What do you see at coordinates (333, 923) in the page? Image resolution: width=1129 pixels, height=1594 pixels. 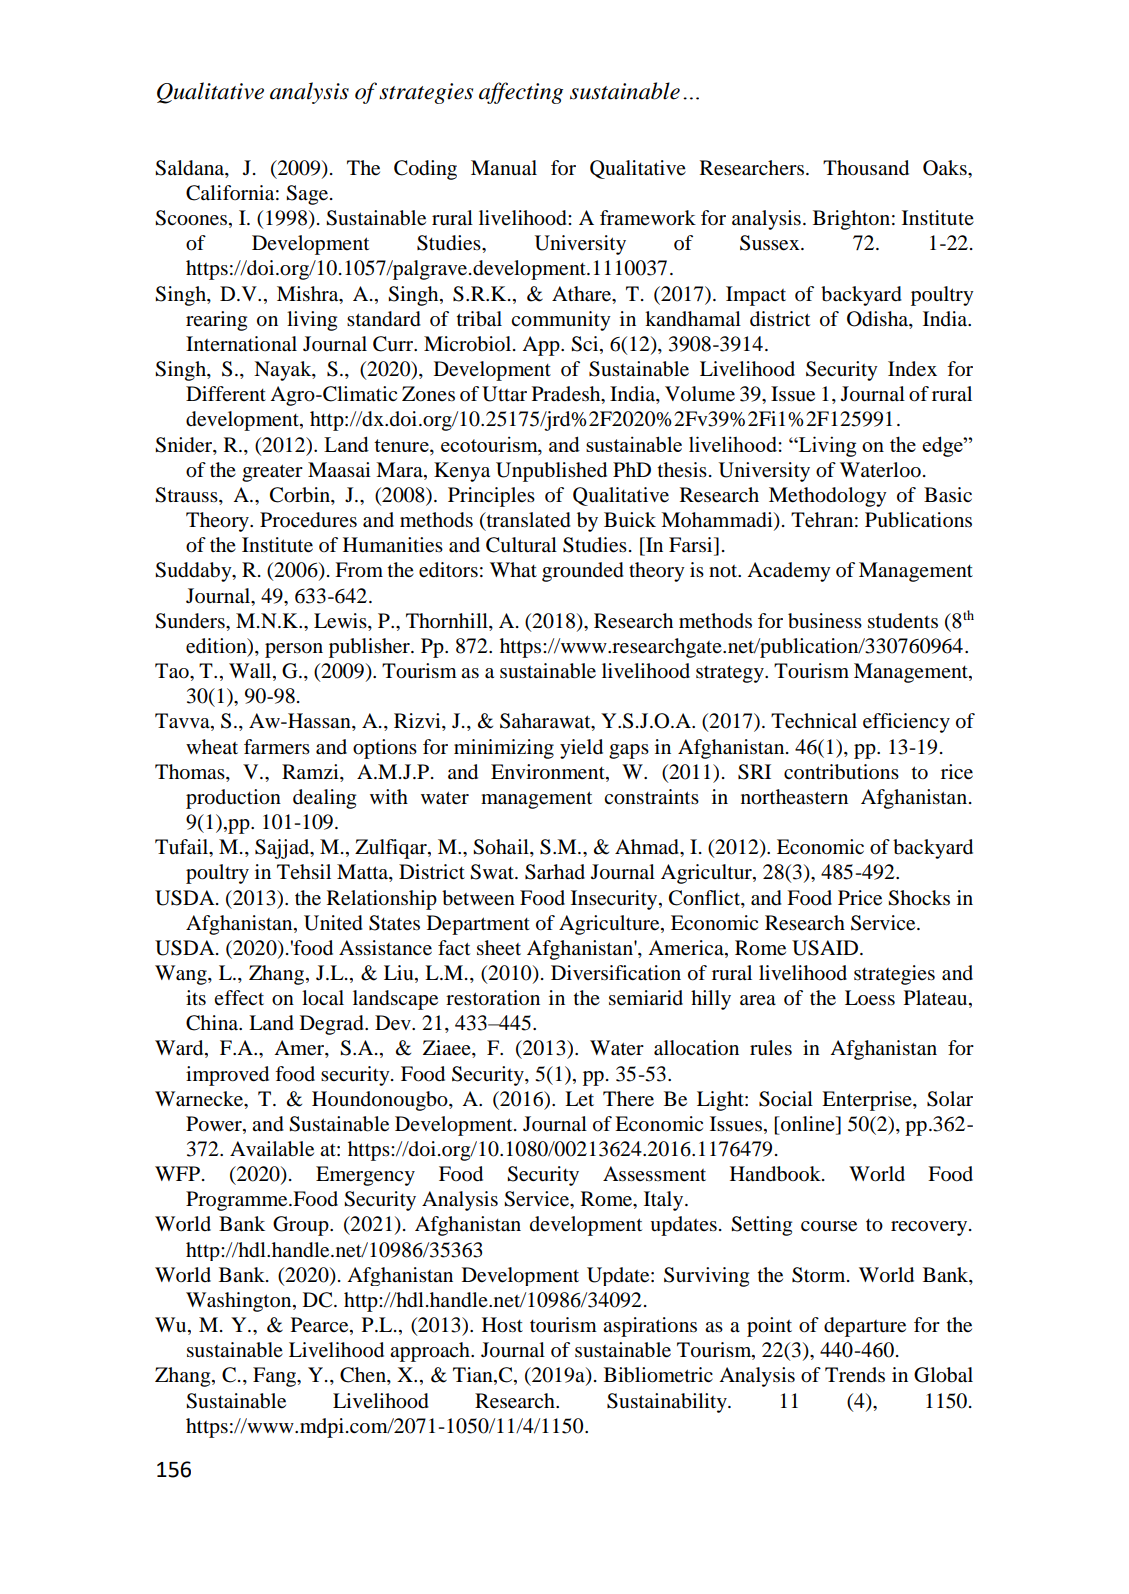 I see `United` at bounding box center [333, 923].
